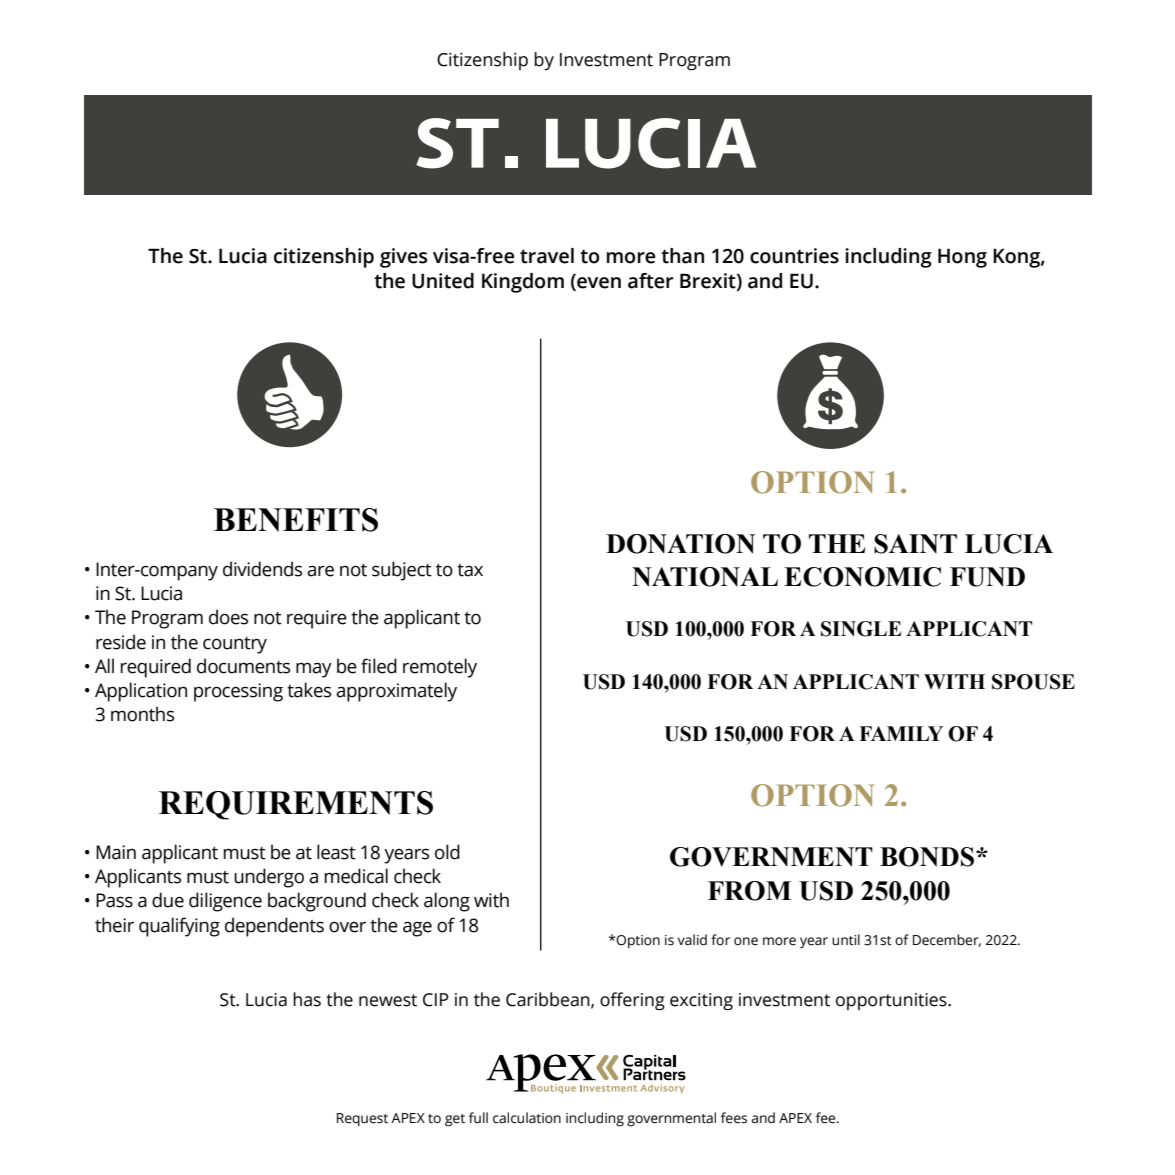 Image resolution: width=1175 pixels, height=1175 pixels. What do you see at coordinates (927, 857) in the document?
I see `BONDS` at bounding box center [927, 857].
